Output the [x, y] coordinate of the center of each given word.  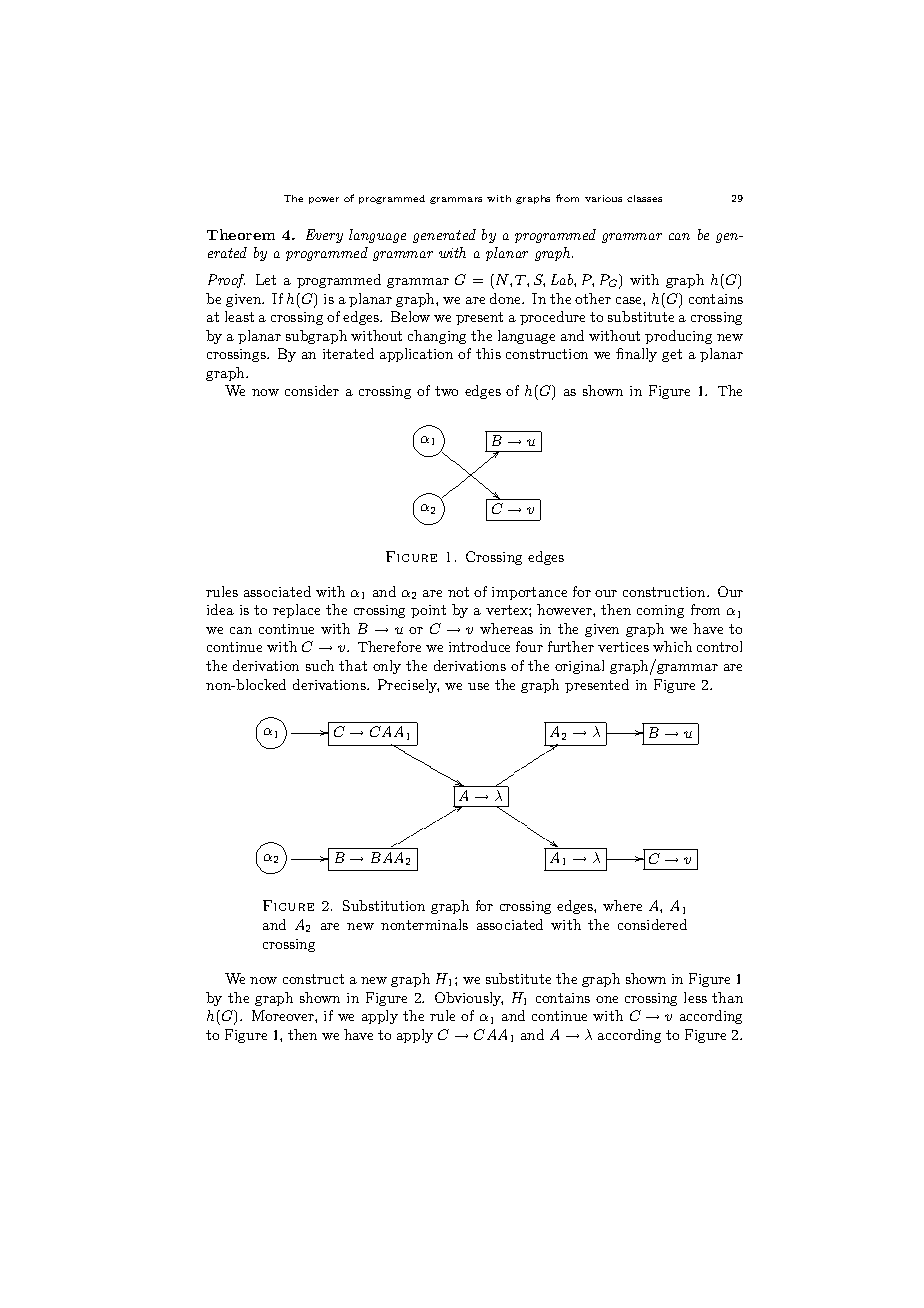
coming [660, 611]
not [458, 592]
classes [644, 198]
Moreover [284, 1015]
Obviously [469, 999]
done [507, 298]
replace [296, 611]
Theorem [241, 234]
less [695, 997]
